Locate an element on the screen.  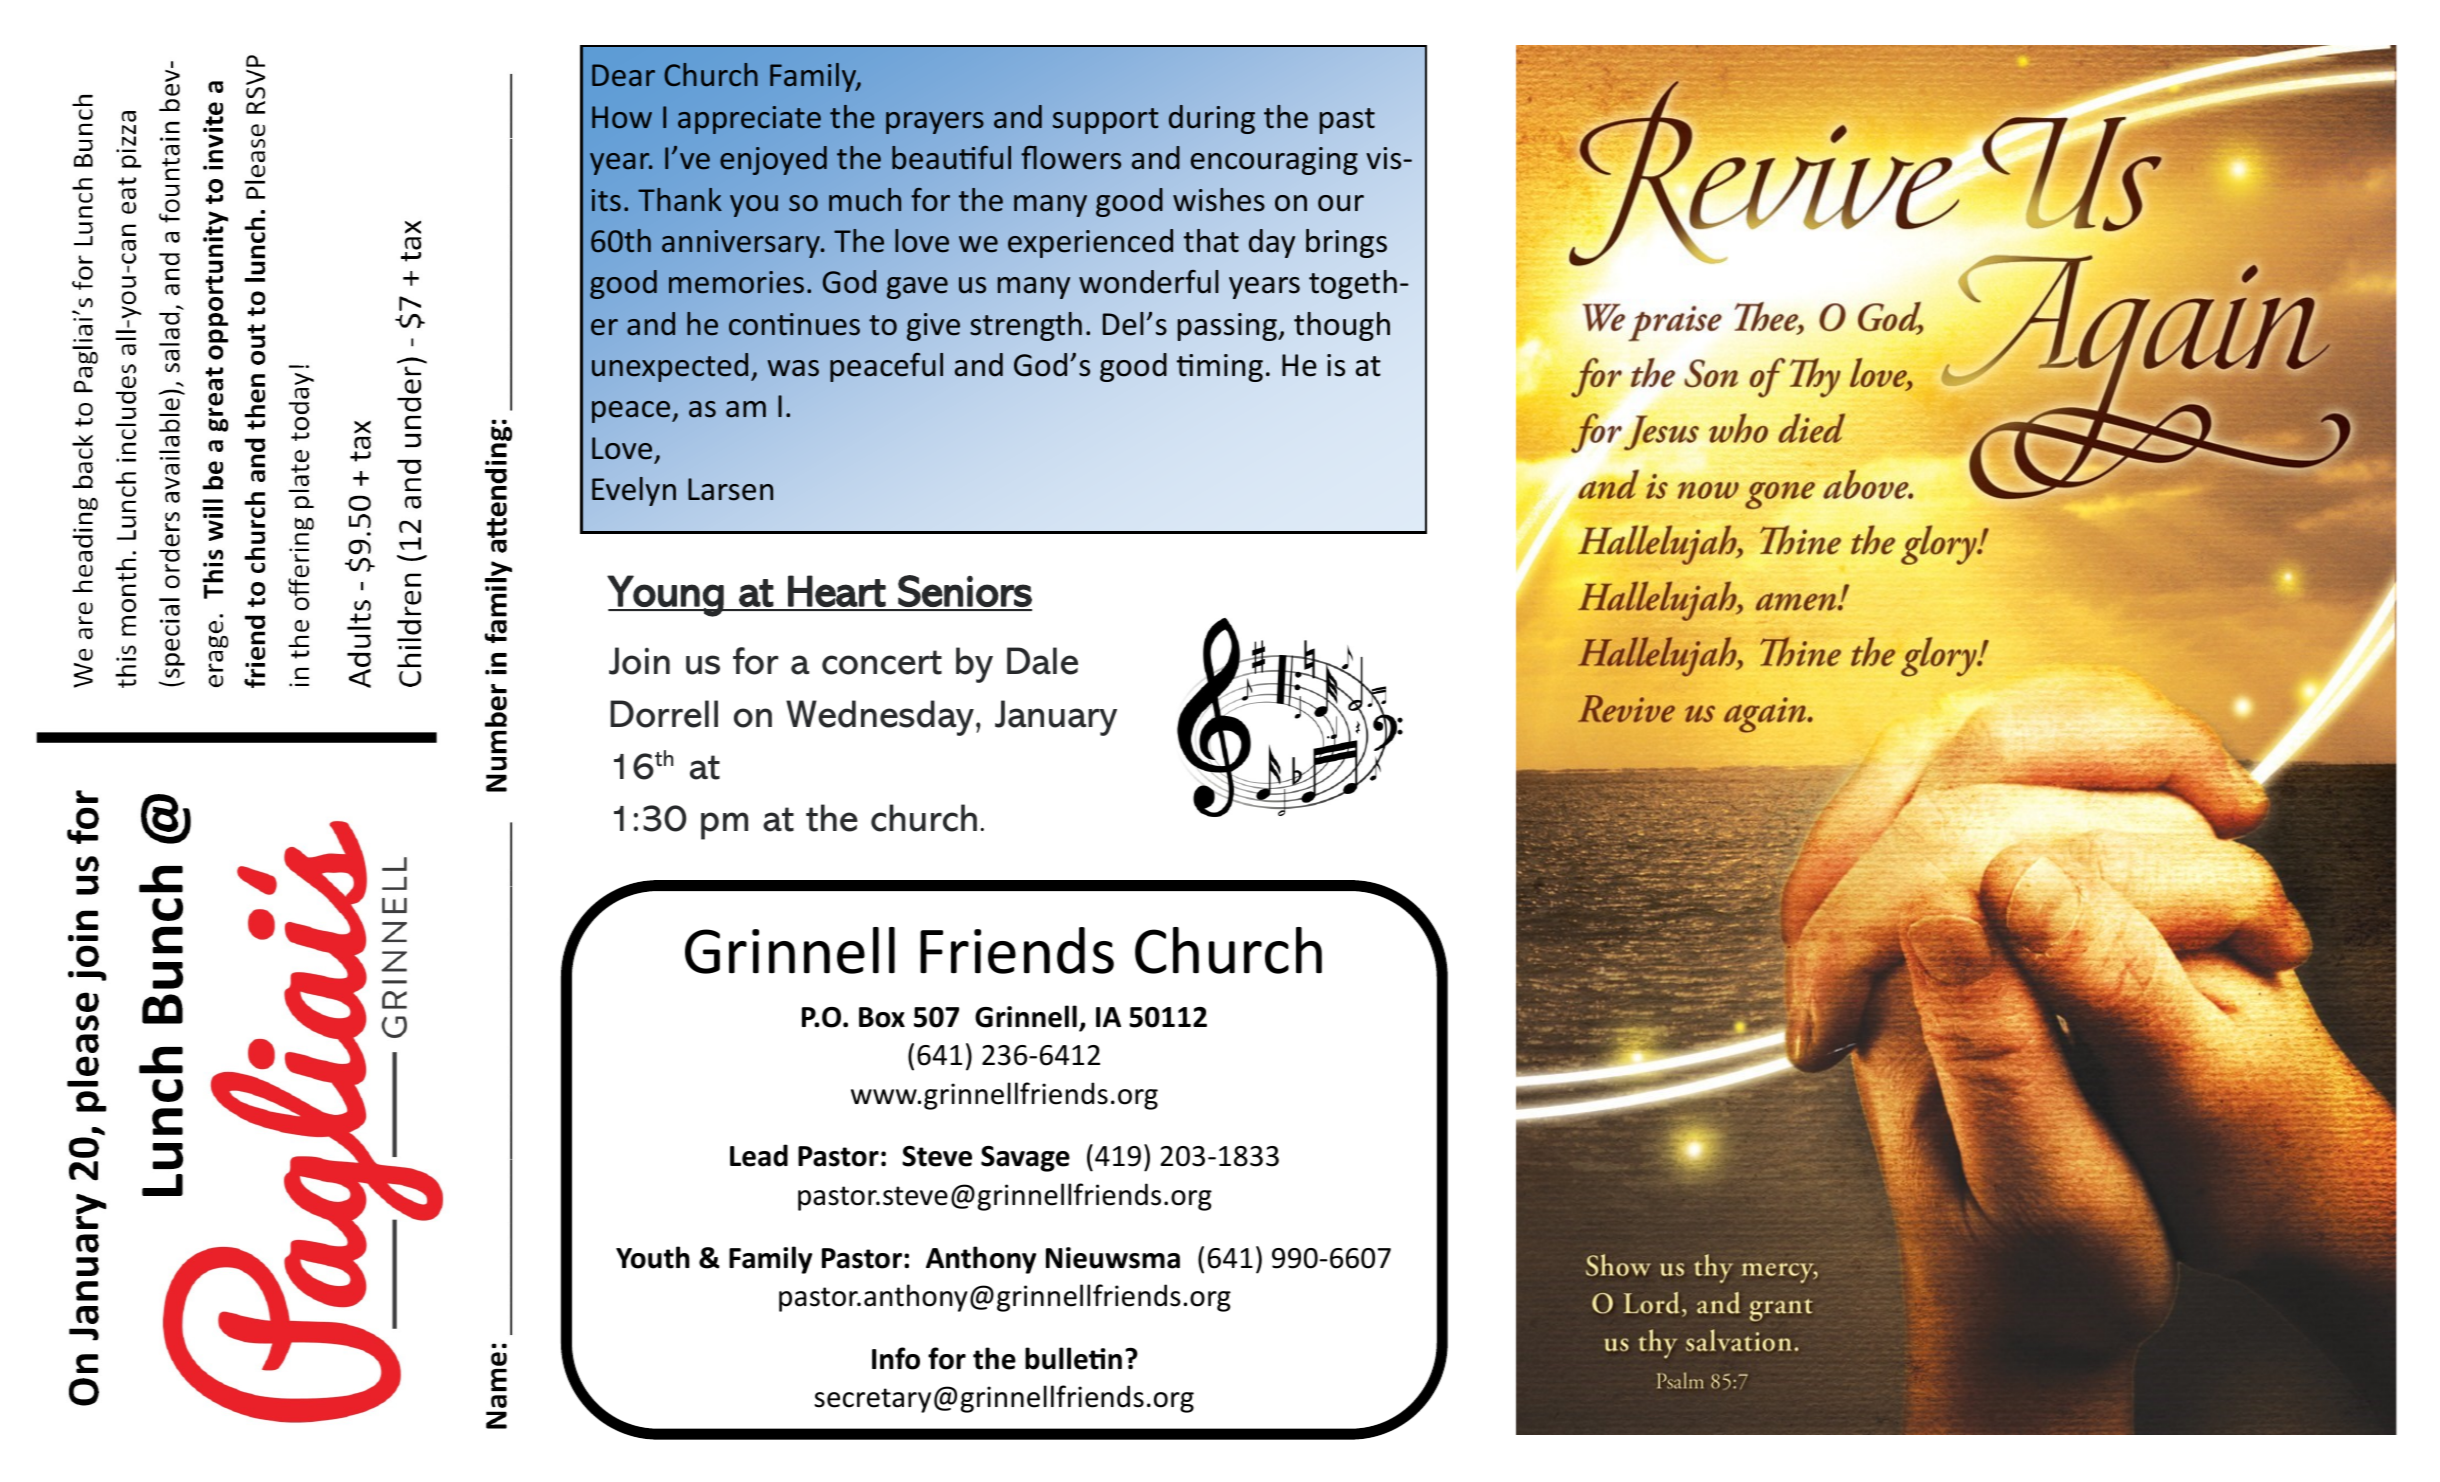
bulletin is located at coordinates (1073, 1358).
